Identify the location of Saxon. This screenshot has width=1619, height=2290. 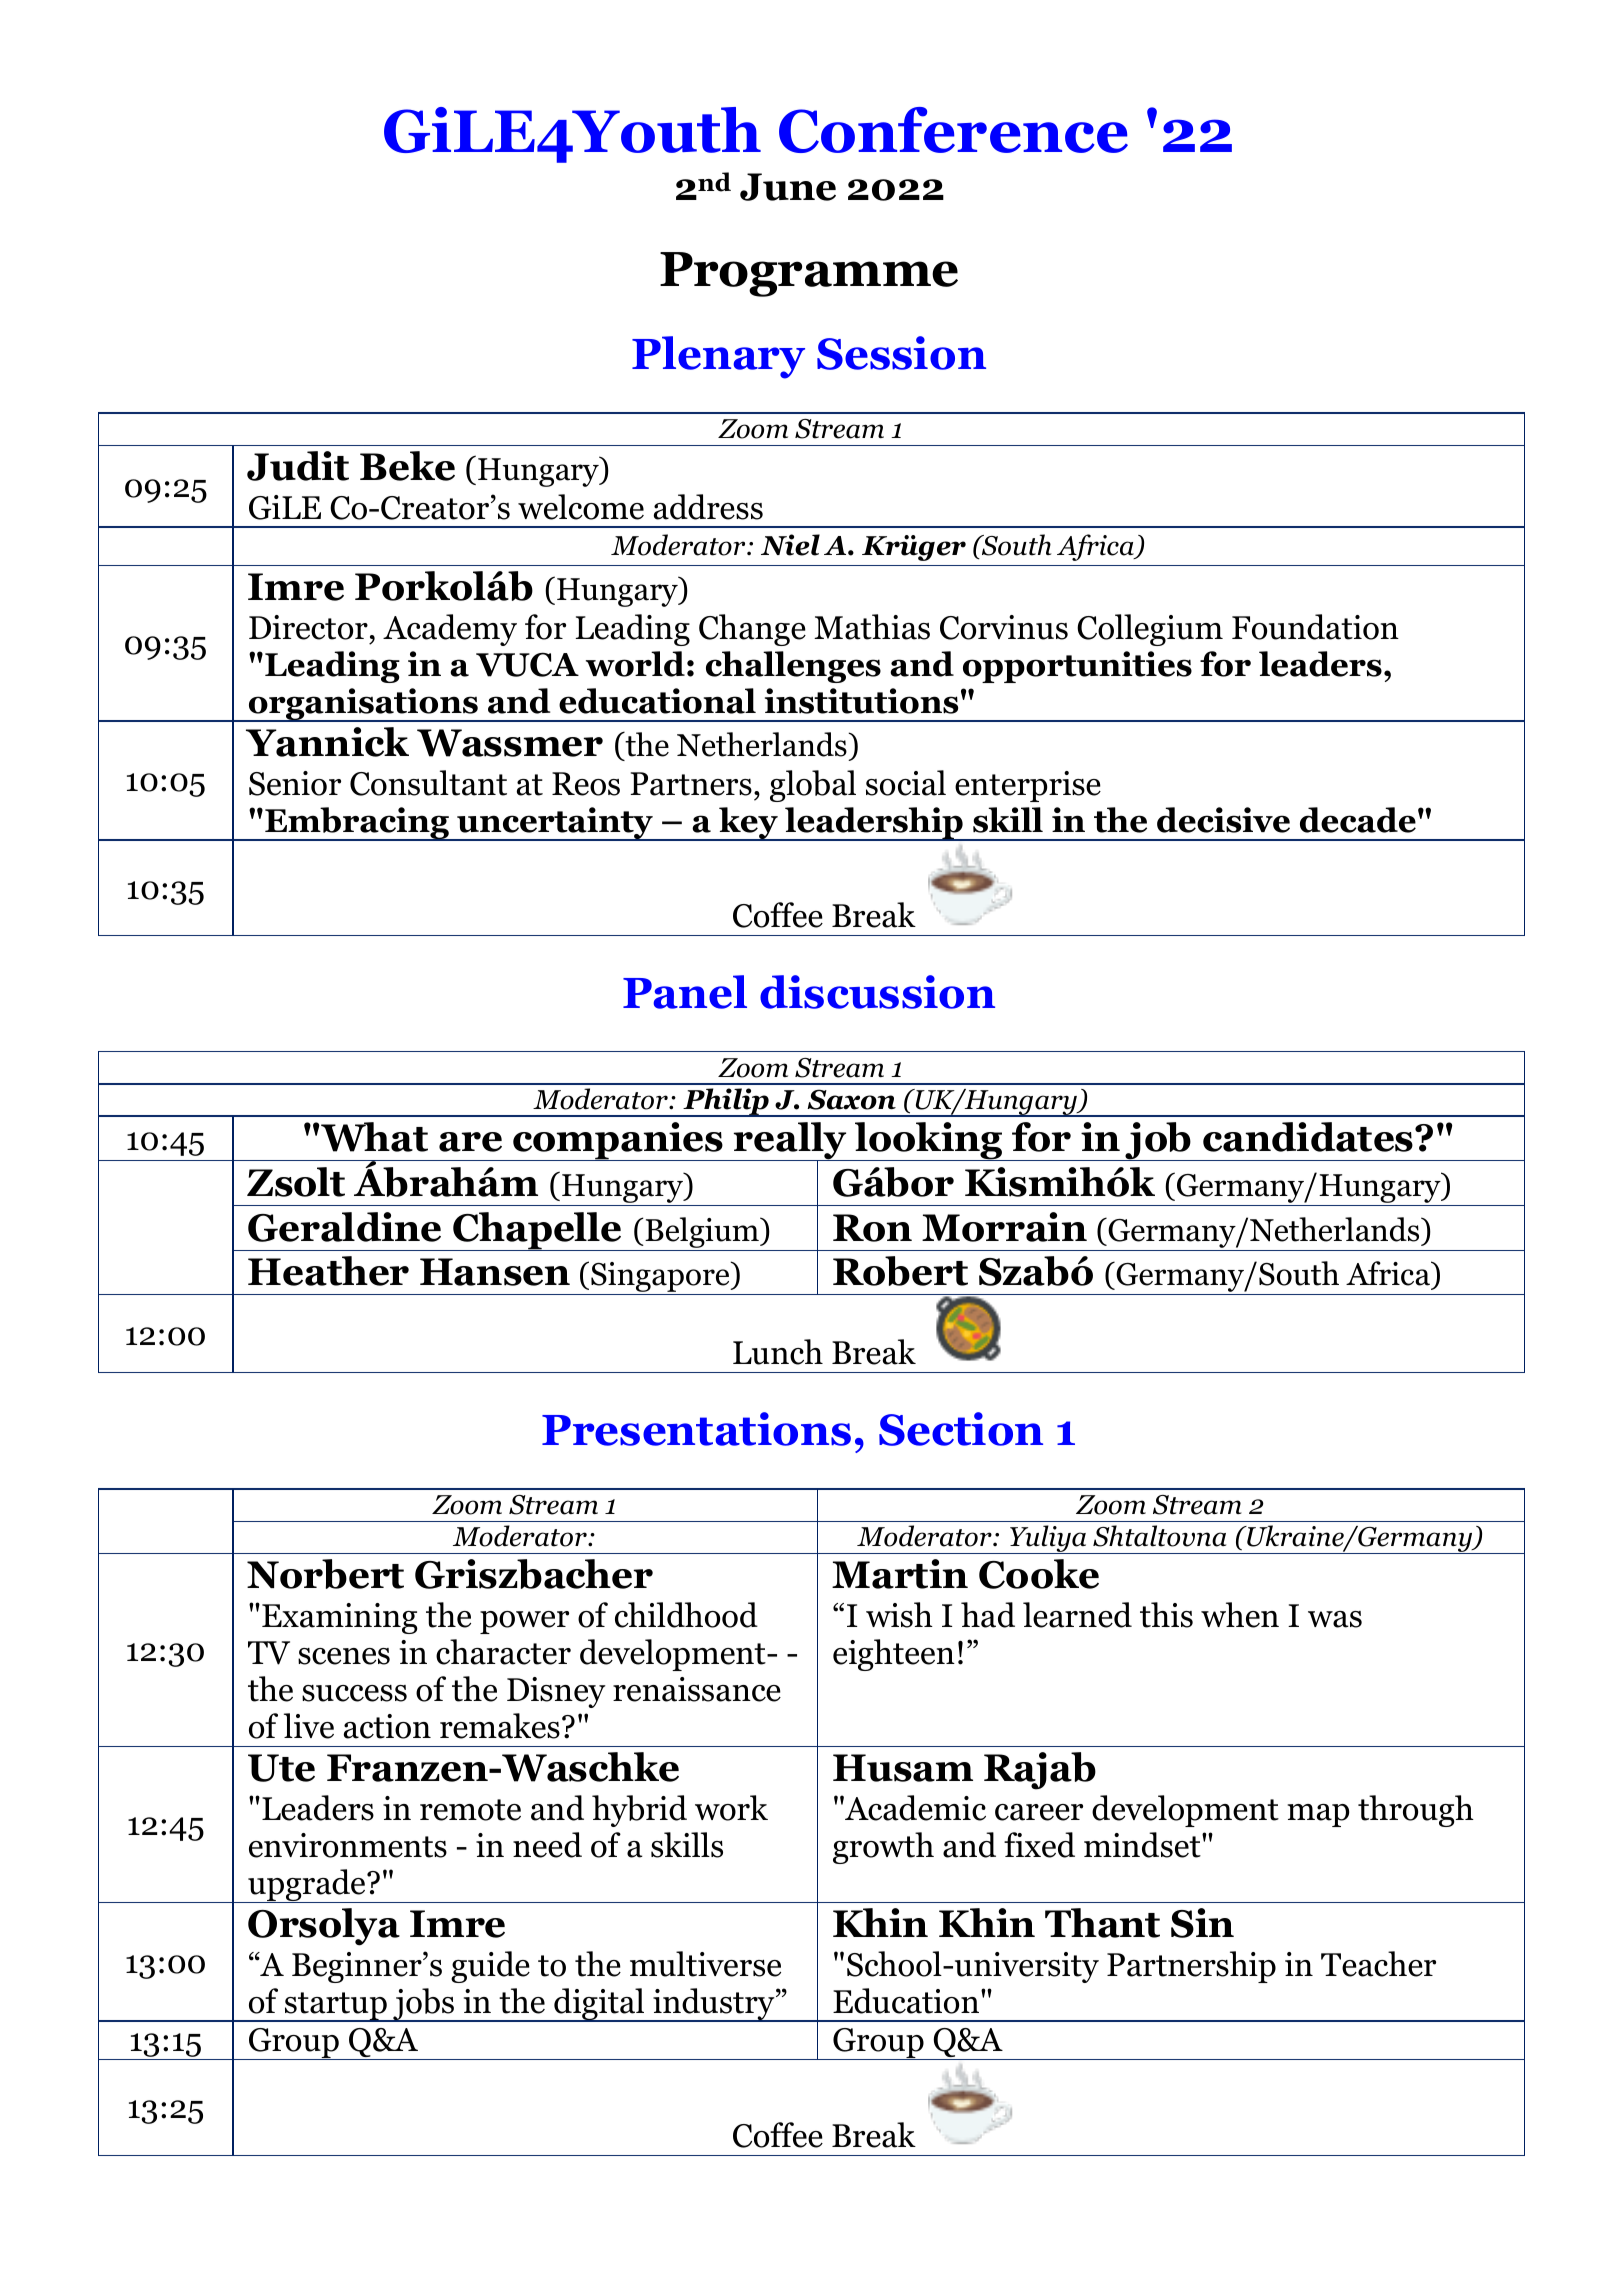
(851, 1099).
